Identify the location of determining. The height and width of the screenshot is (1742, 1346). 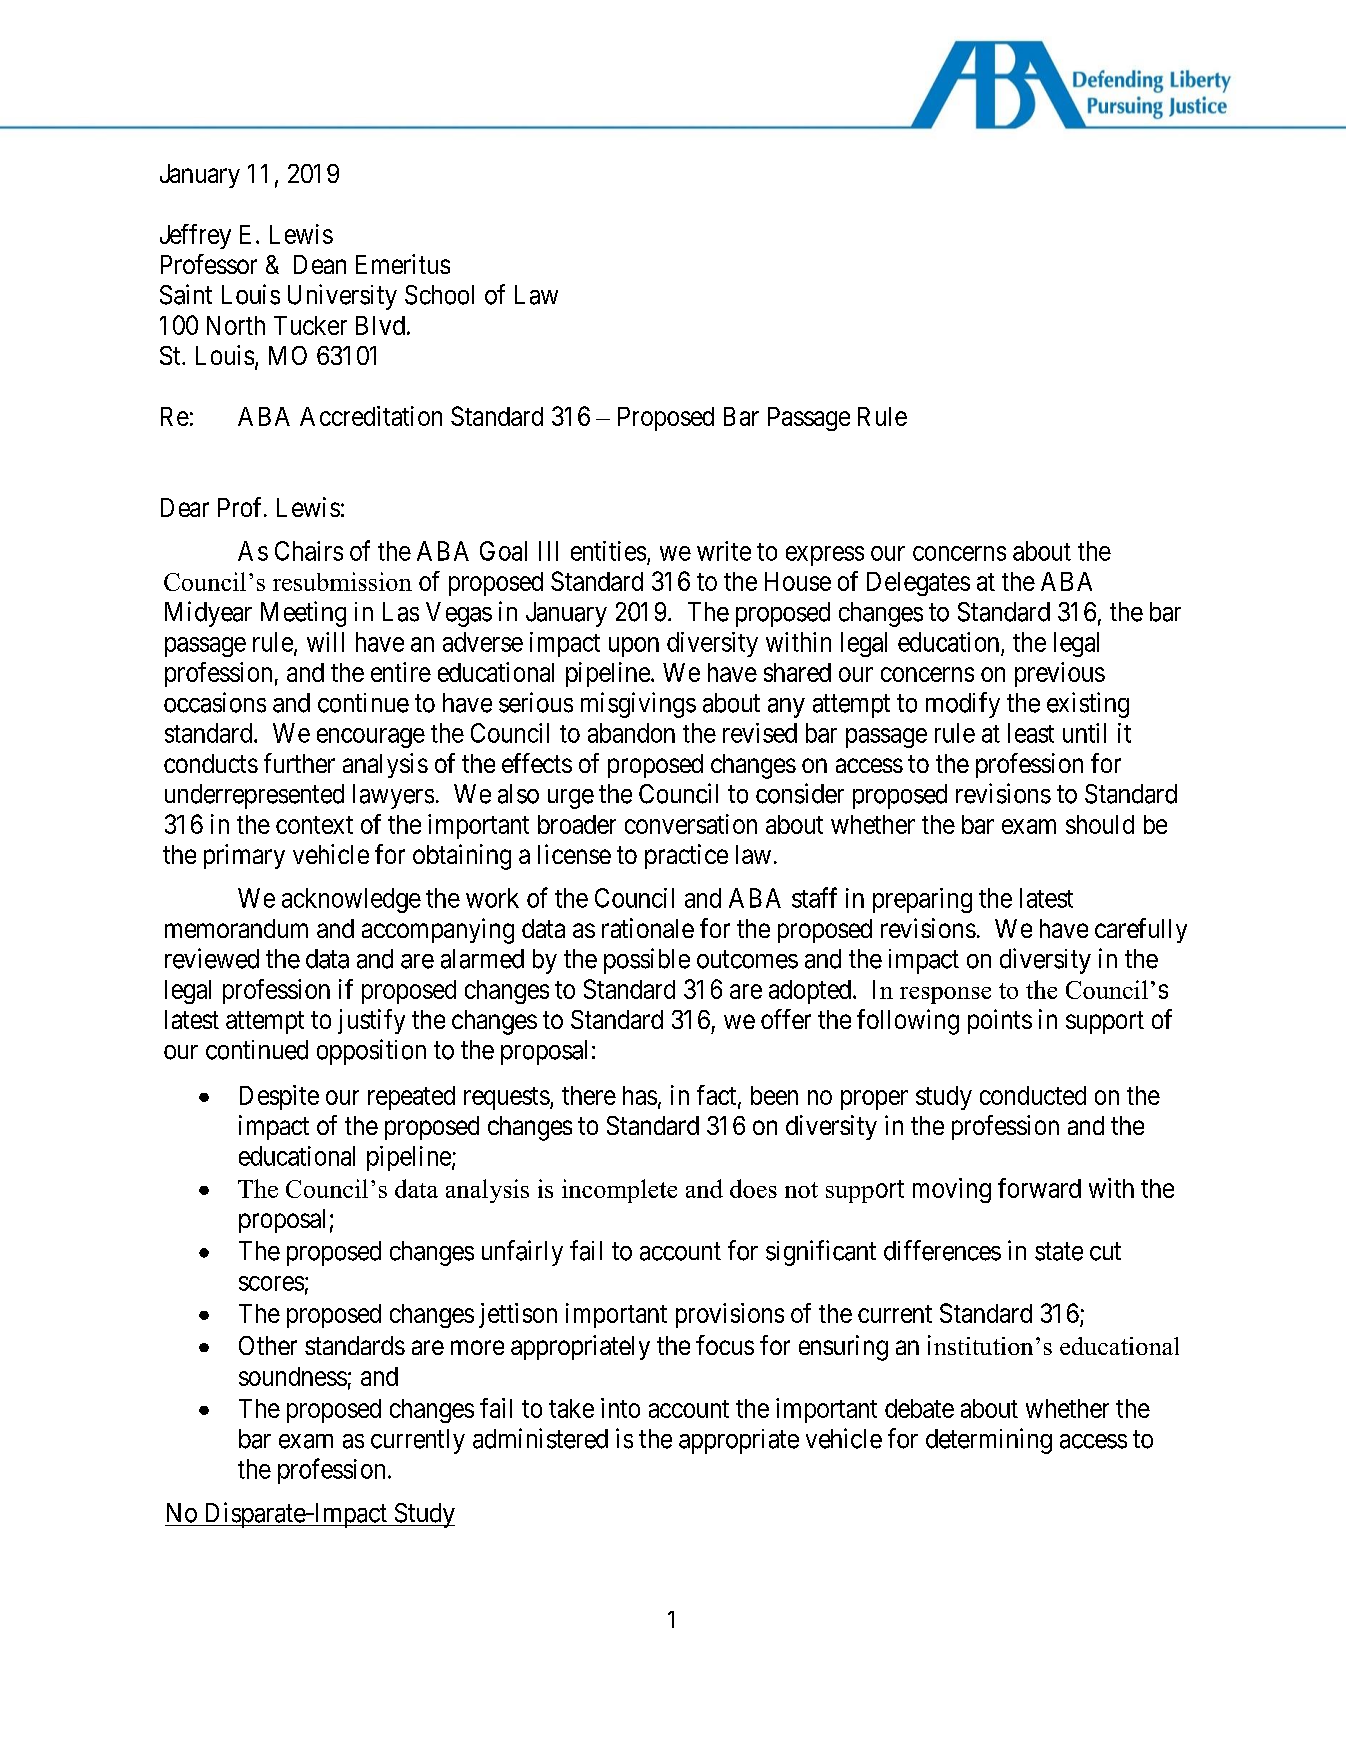
(989, 1441).
